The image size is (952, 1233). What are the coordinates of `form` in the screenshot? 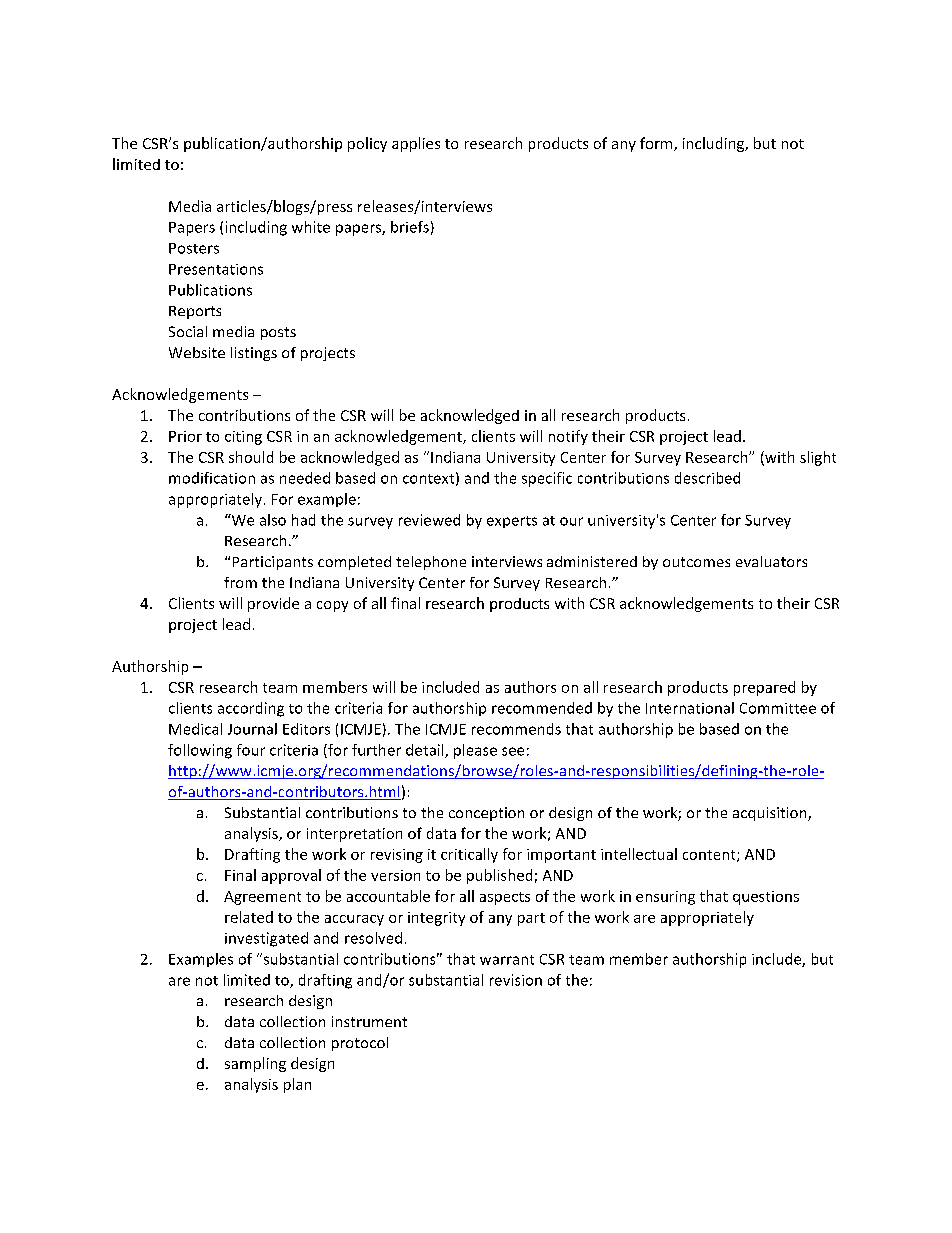 It's located at (657, 144).
